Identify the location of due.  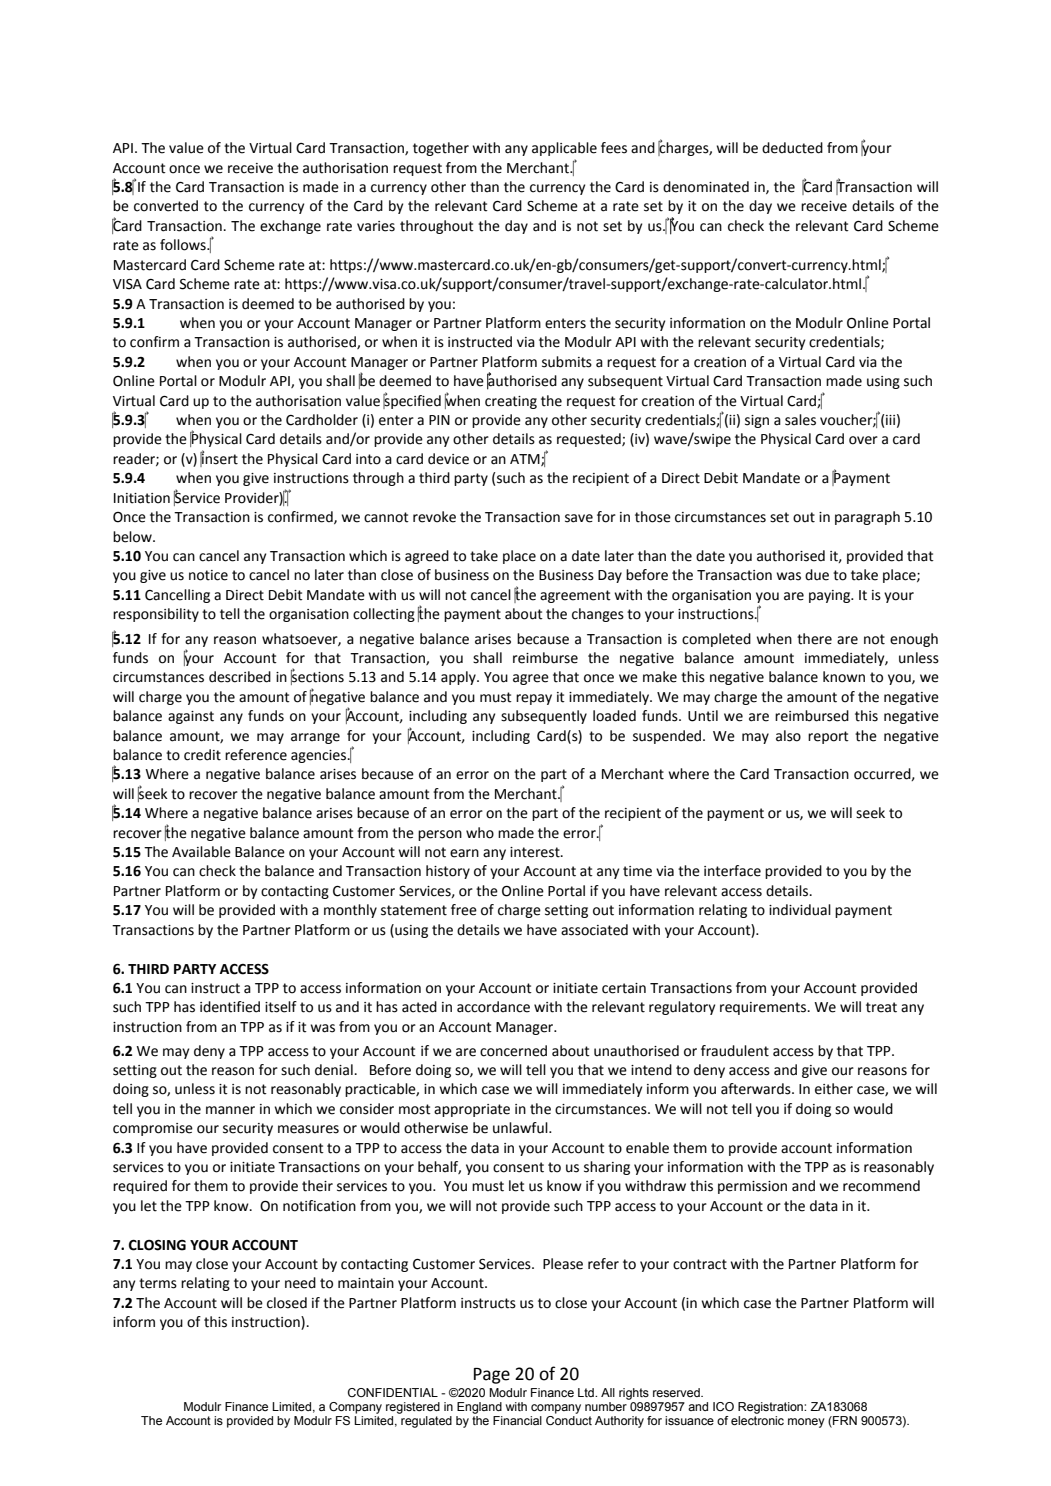
(817, 575).
